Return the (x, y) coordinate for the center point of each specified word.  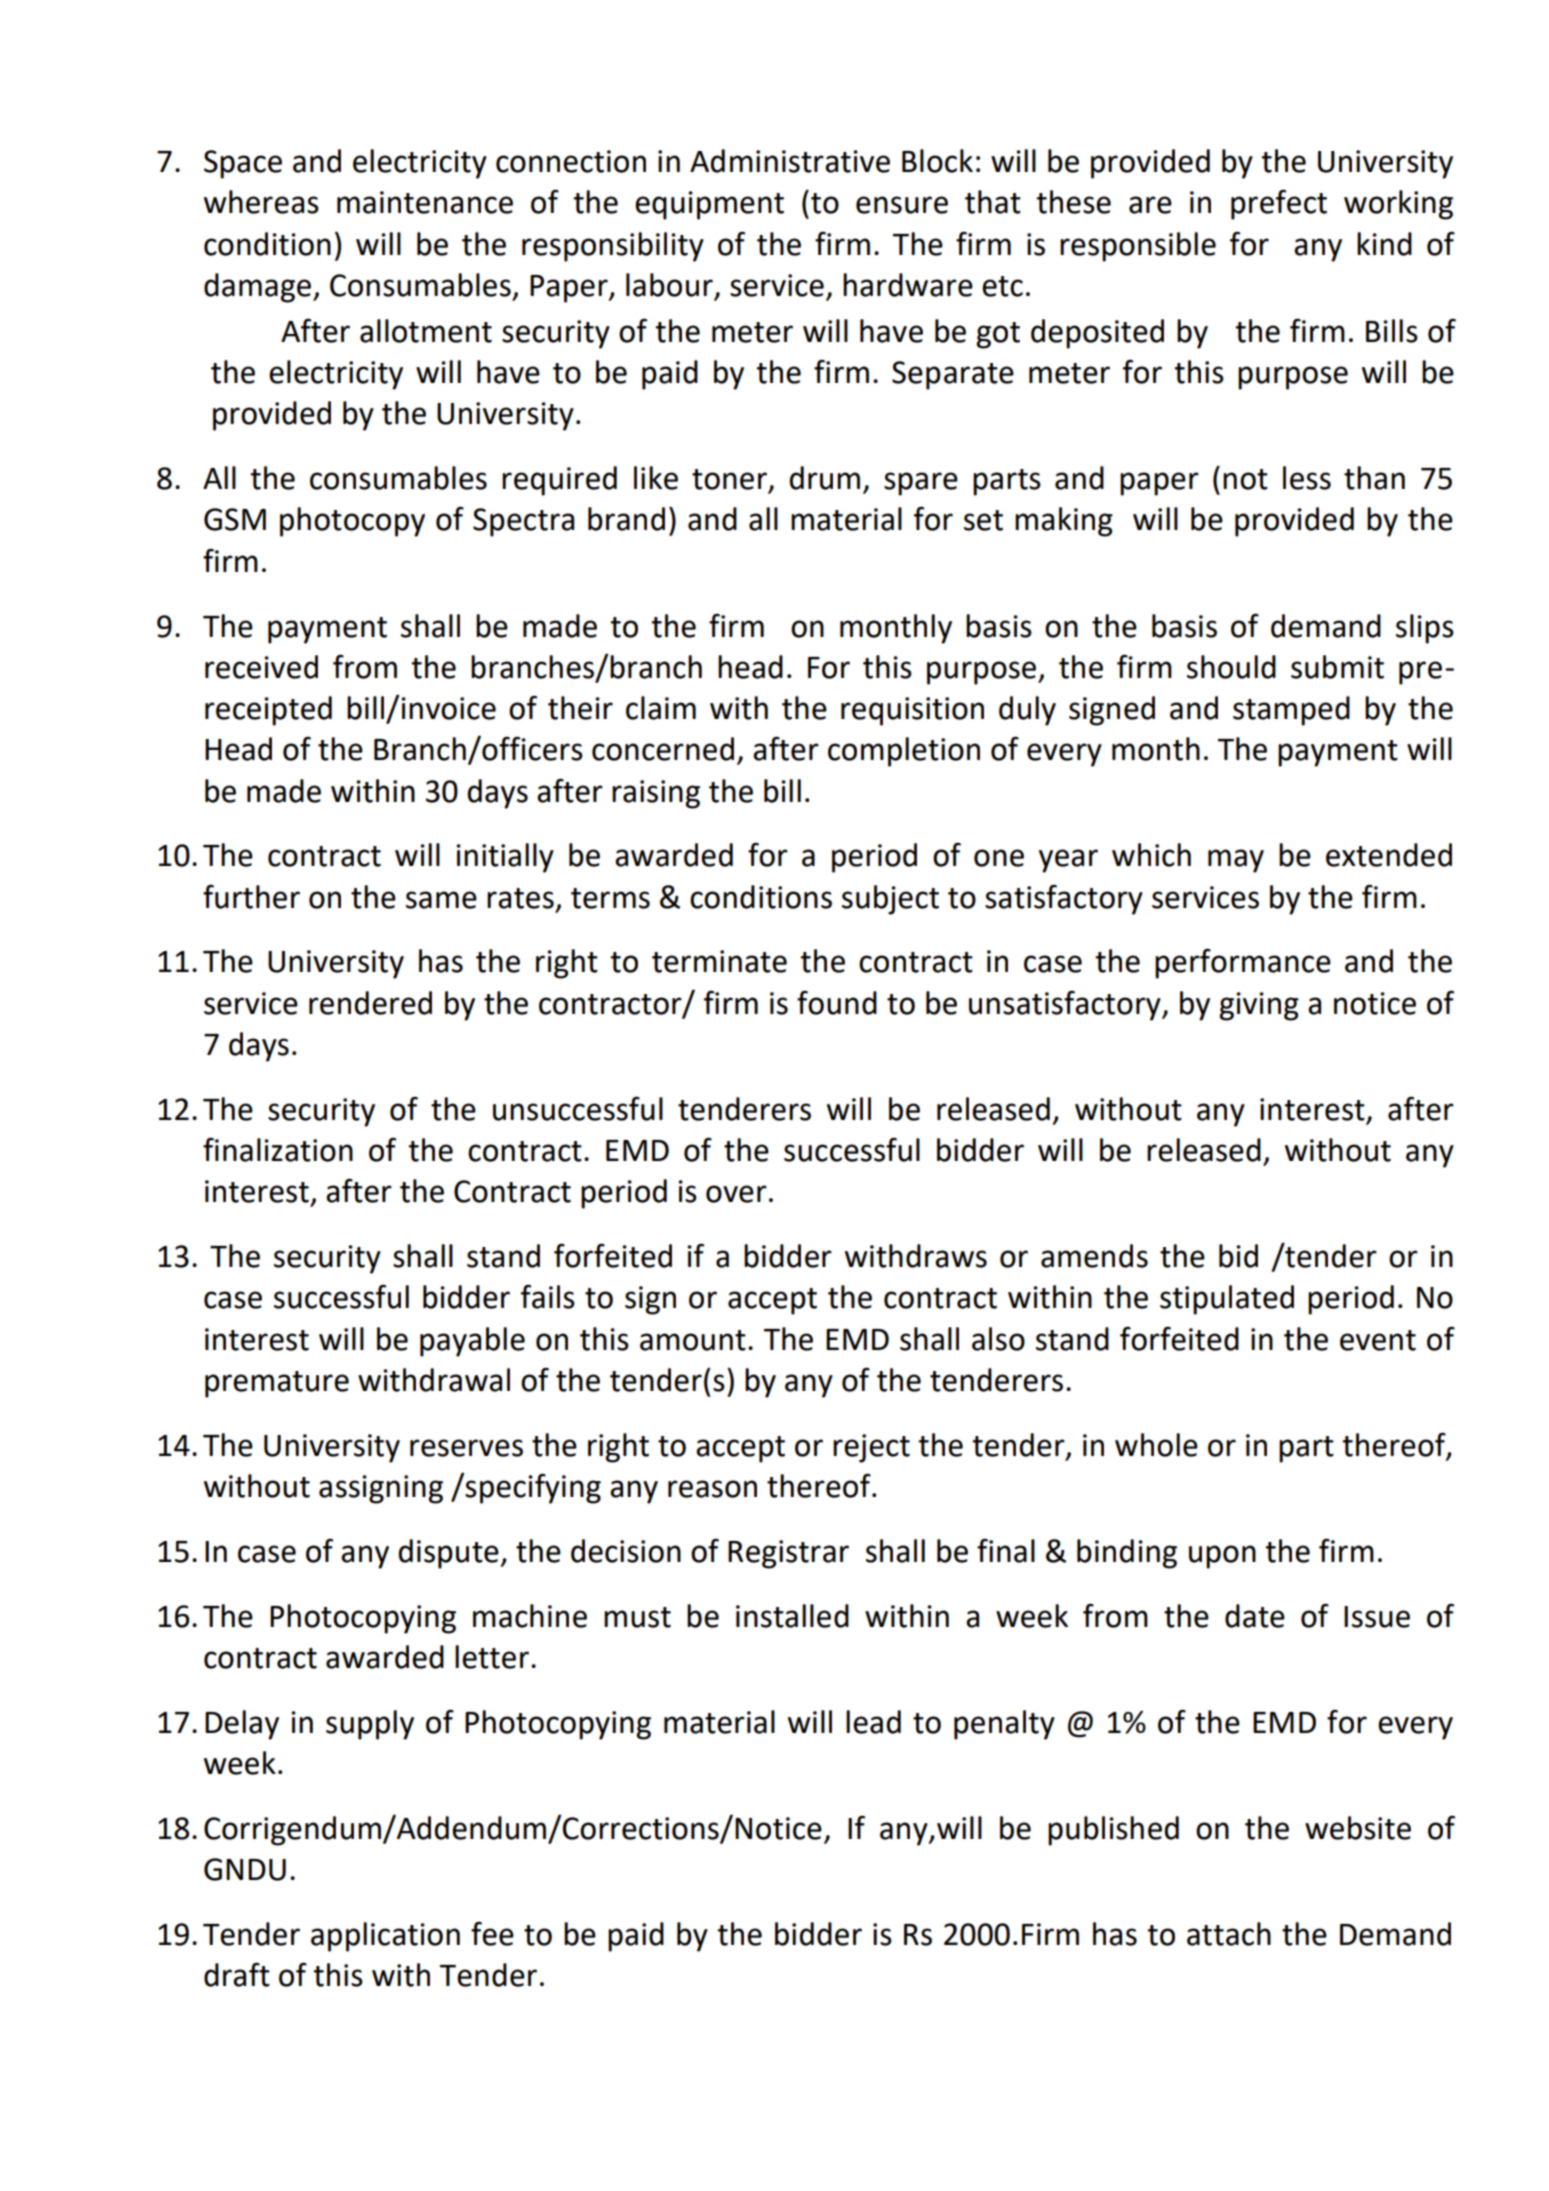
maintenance (425, 202)
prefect (1279, 205)
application (385, 1937)
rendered (370, 1003)
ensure (902, 205)
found (837, 1003)
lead (873, 1722)
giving (1259, 1006)
